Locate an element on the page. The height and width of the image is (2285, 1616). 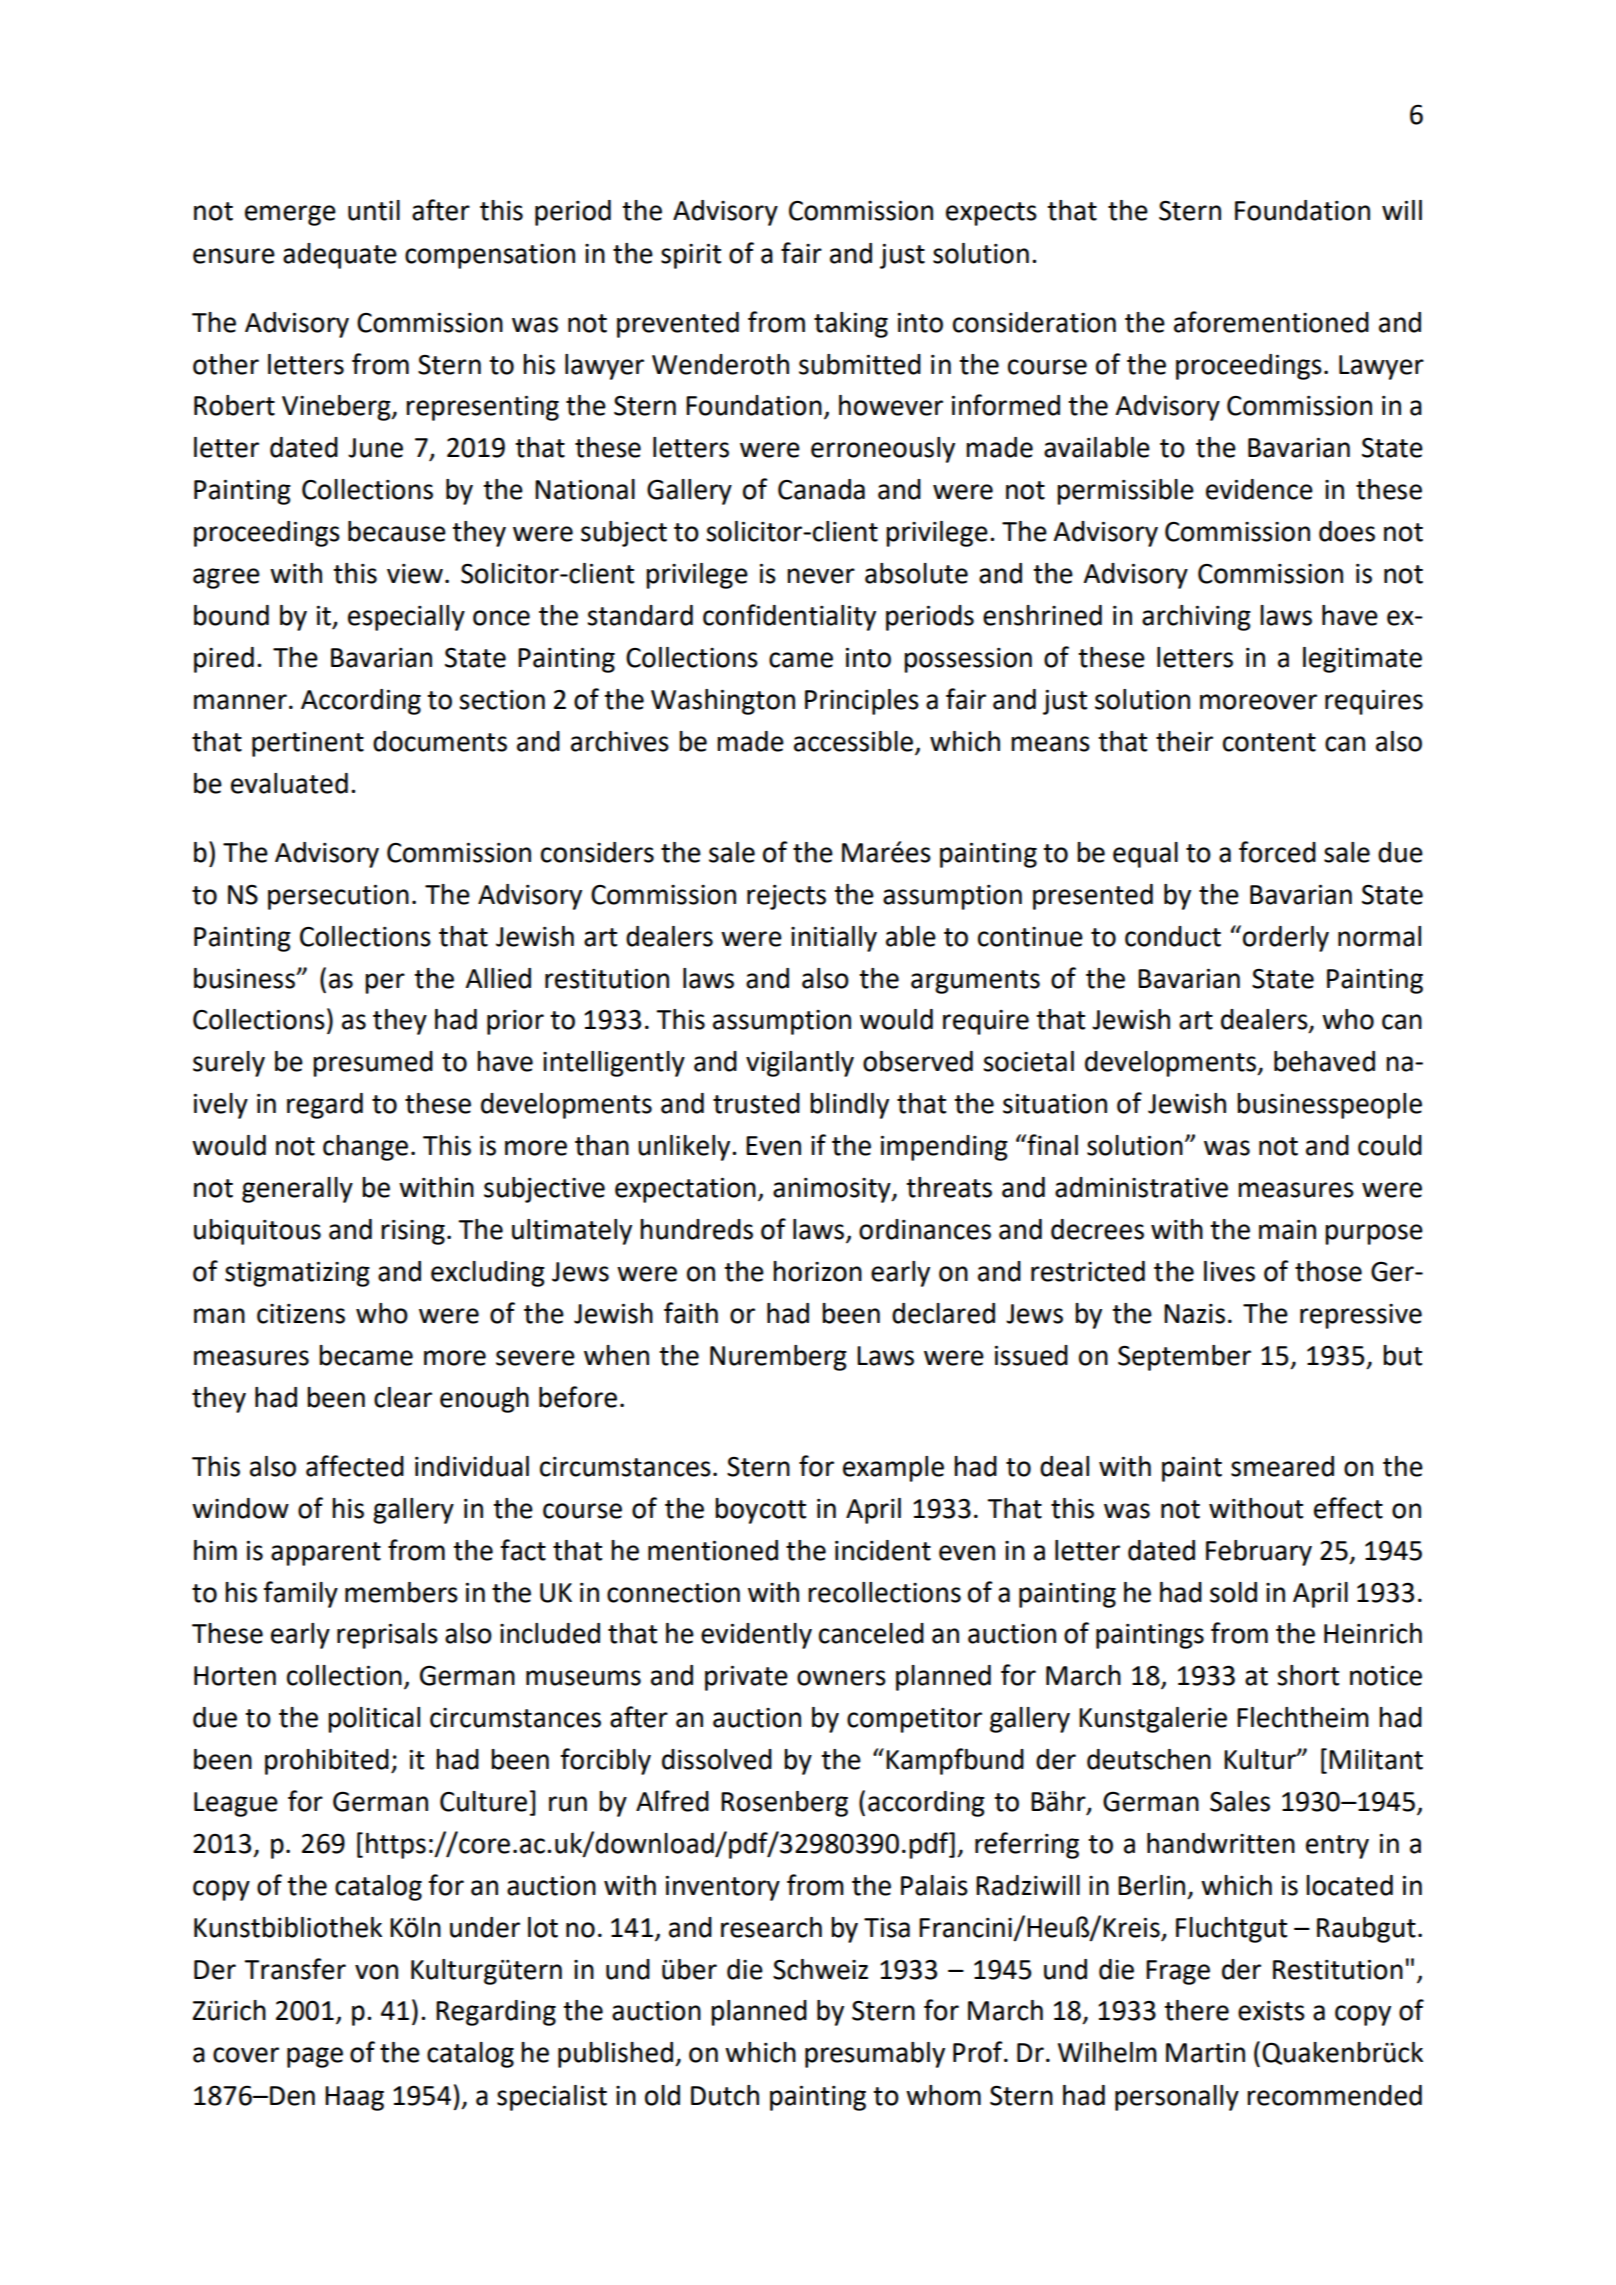
adequate is located at coordinates (340, 256).
